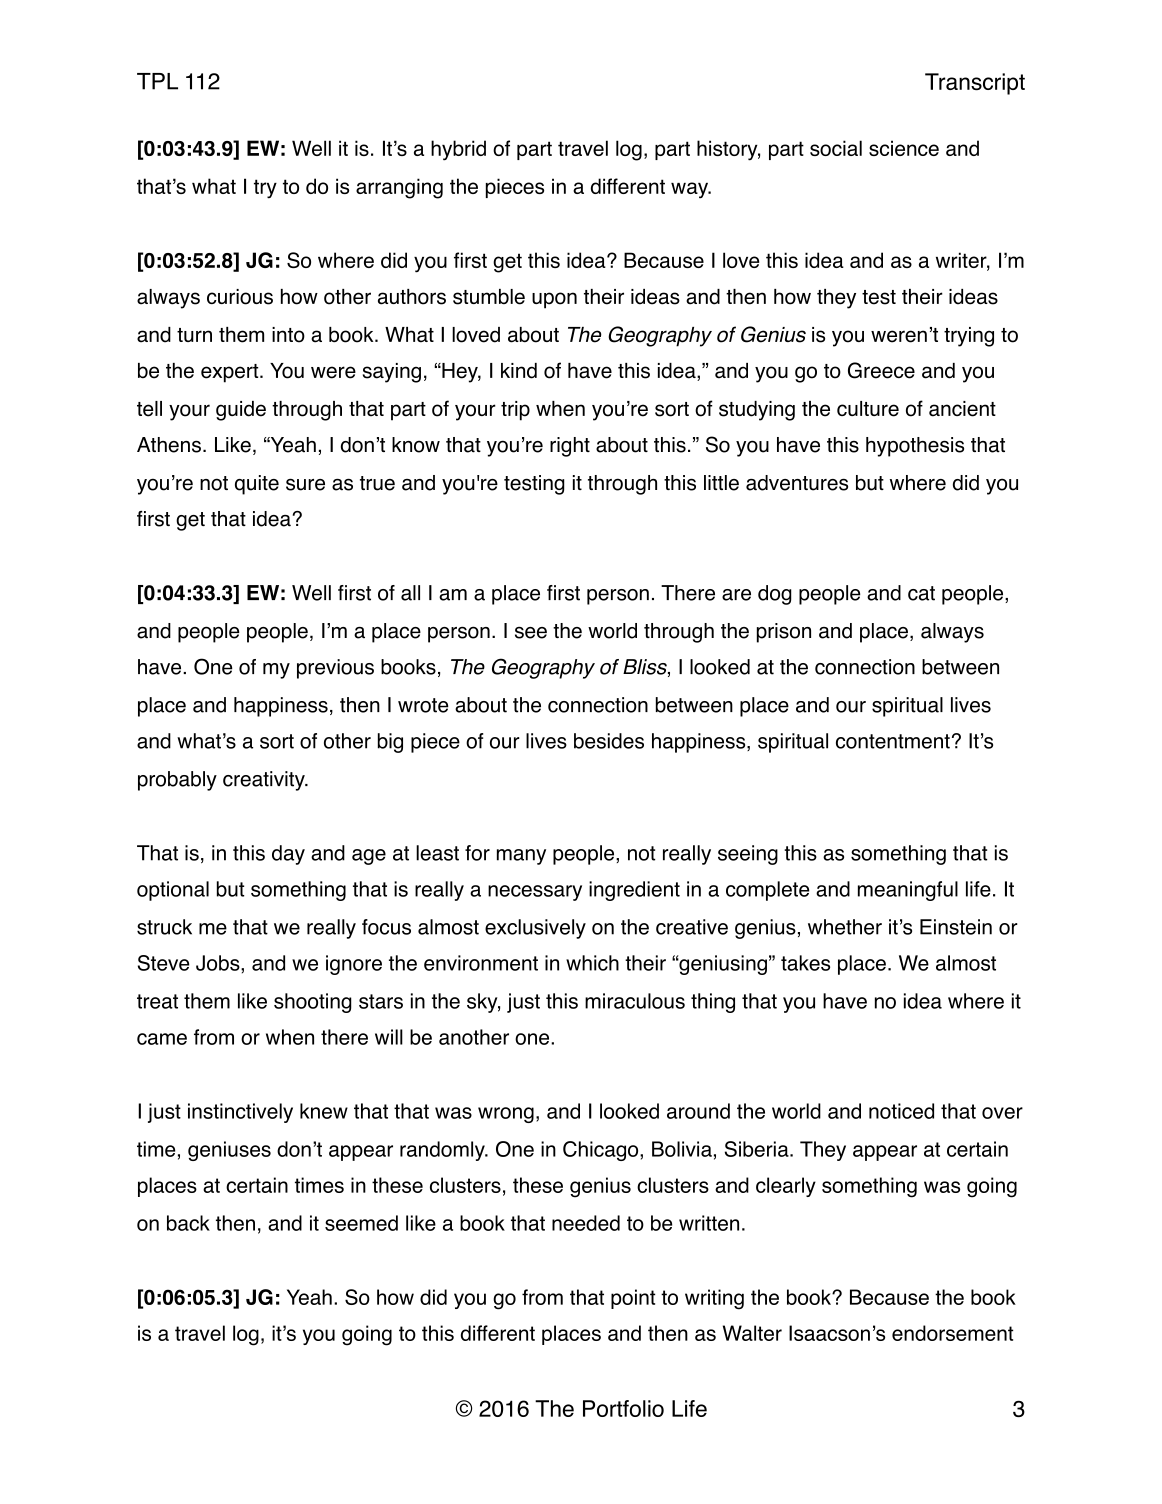  Describe the element at coordinates (952, 1333) in the screenshot. I see `endorsement` at that location.
